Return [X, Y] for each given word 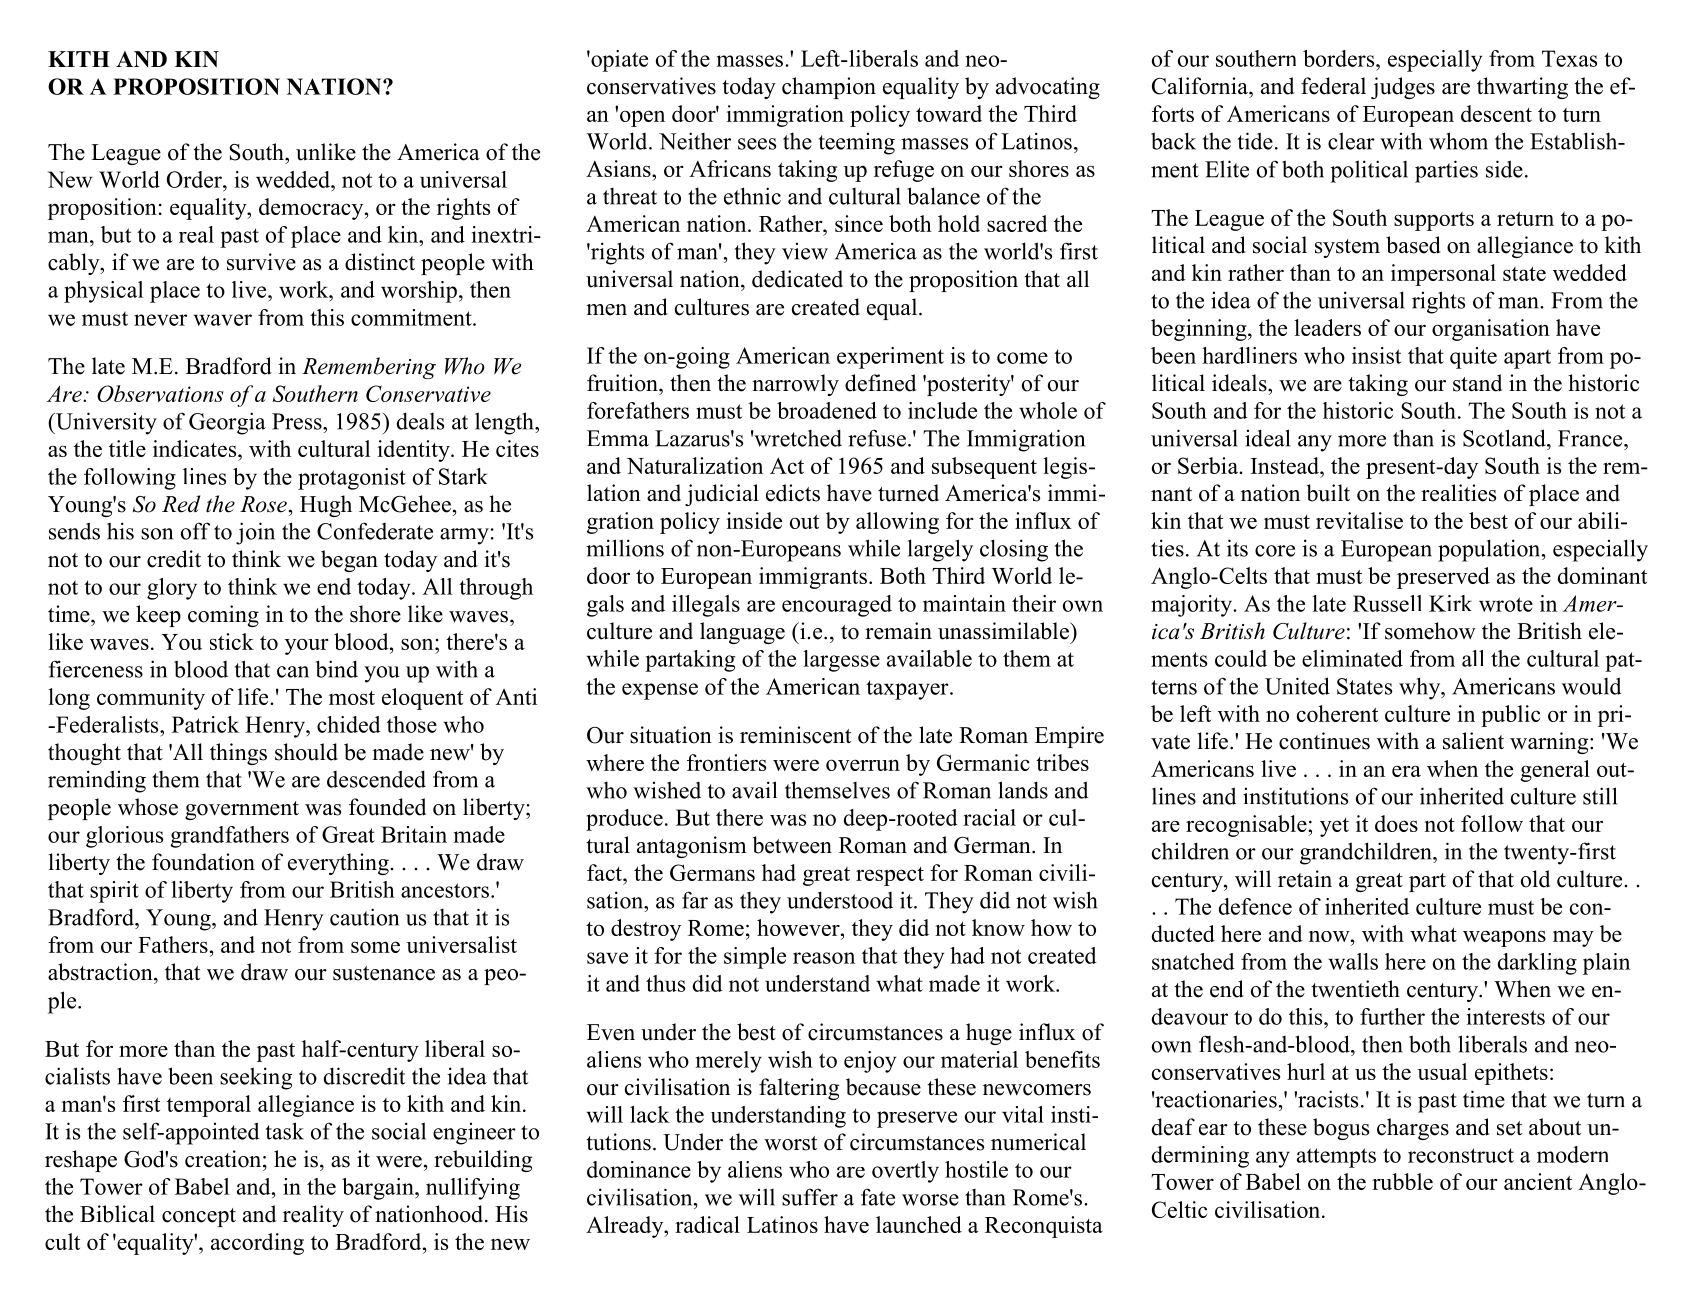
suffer [810, 1197]
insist [1376, 355]
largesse [841, 661]
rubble [1402, 1181]
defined [880, 383]
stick [232, 641]
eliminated [1352, 658]
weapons [1504, 938]
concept [199, 1217]
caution [364, 917]
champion [829, 88]
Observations [160, 393]
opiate [618, 61]
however [799, 927]
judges [1403, 88]
